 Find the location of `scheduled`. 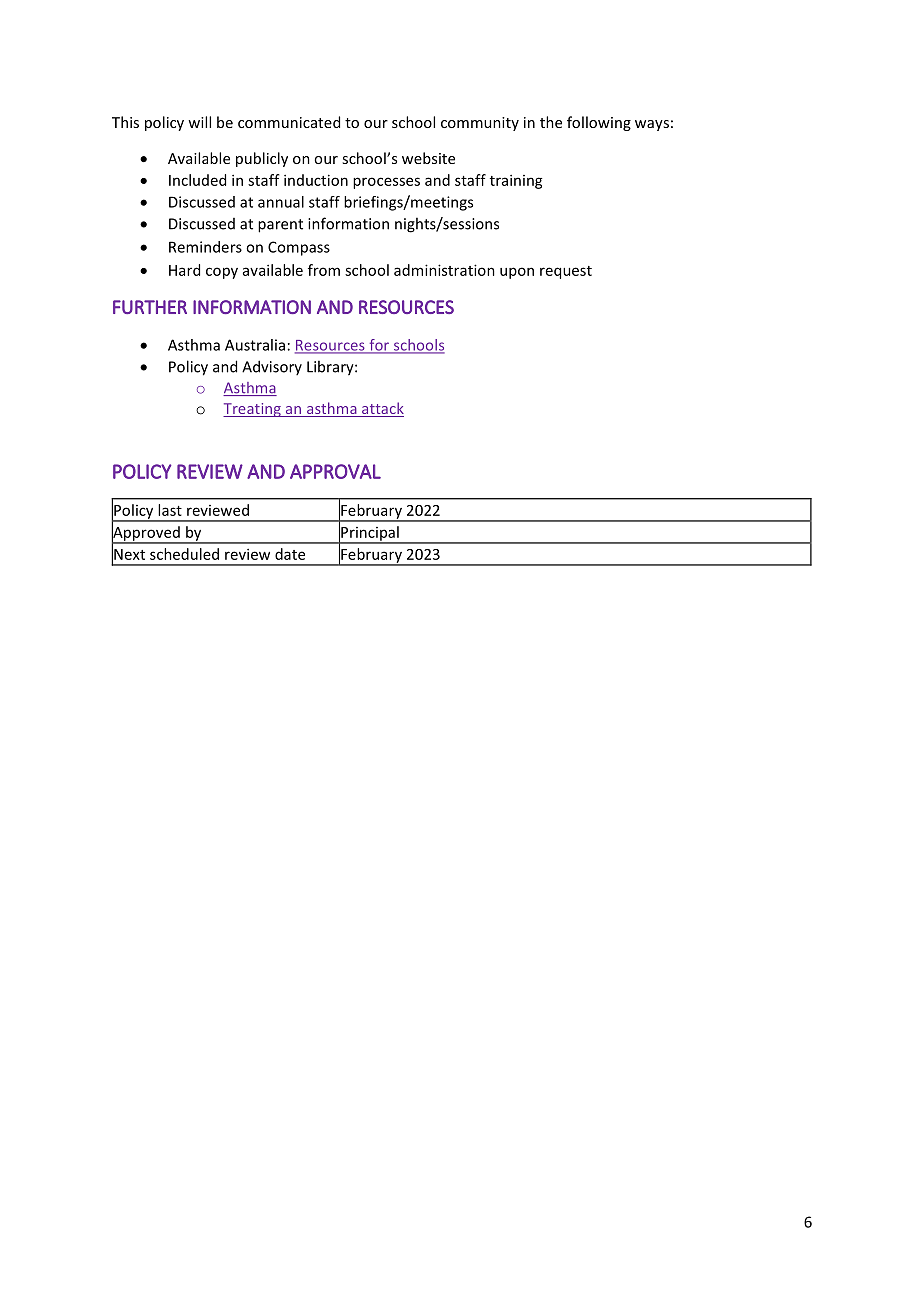

scheduled is located at coordinates (184, 554).
